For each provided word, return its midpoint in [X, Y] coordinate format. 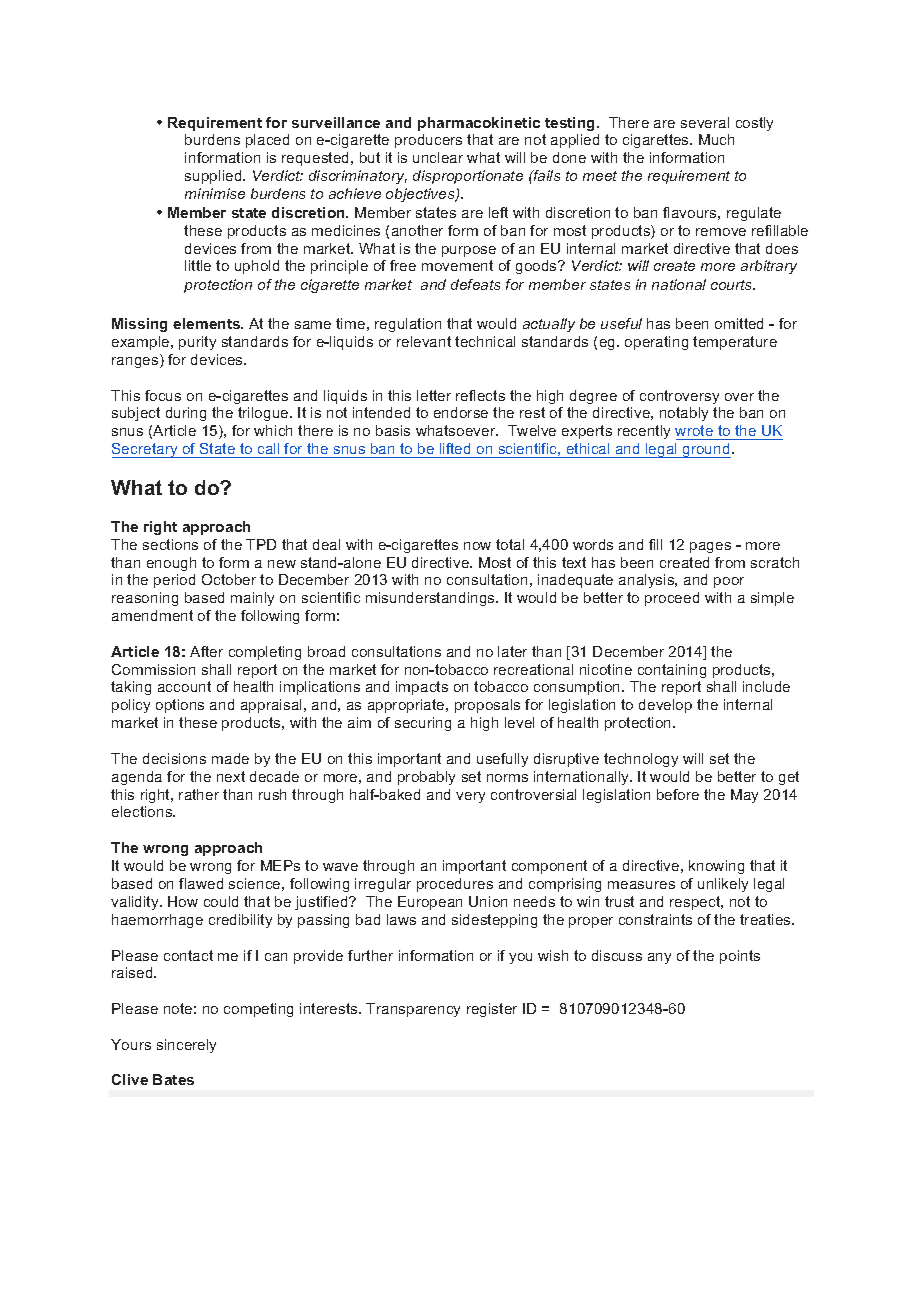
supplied [214, 177]
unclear [438, 157]
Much [716, 139]
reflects [480, 395]
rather [199, 794]
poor [729, 582]
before [678, 794]
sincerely [186, 1046]
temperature [735, 343]
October [229, 579]
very [470, 797]
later [512, 651]
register [492, 1010]
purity [197, 343]
